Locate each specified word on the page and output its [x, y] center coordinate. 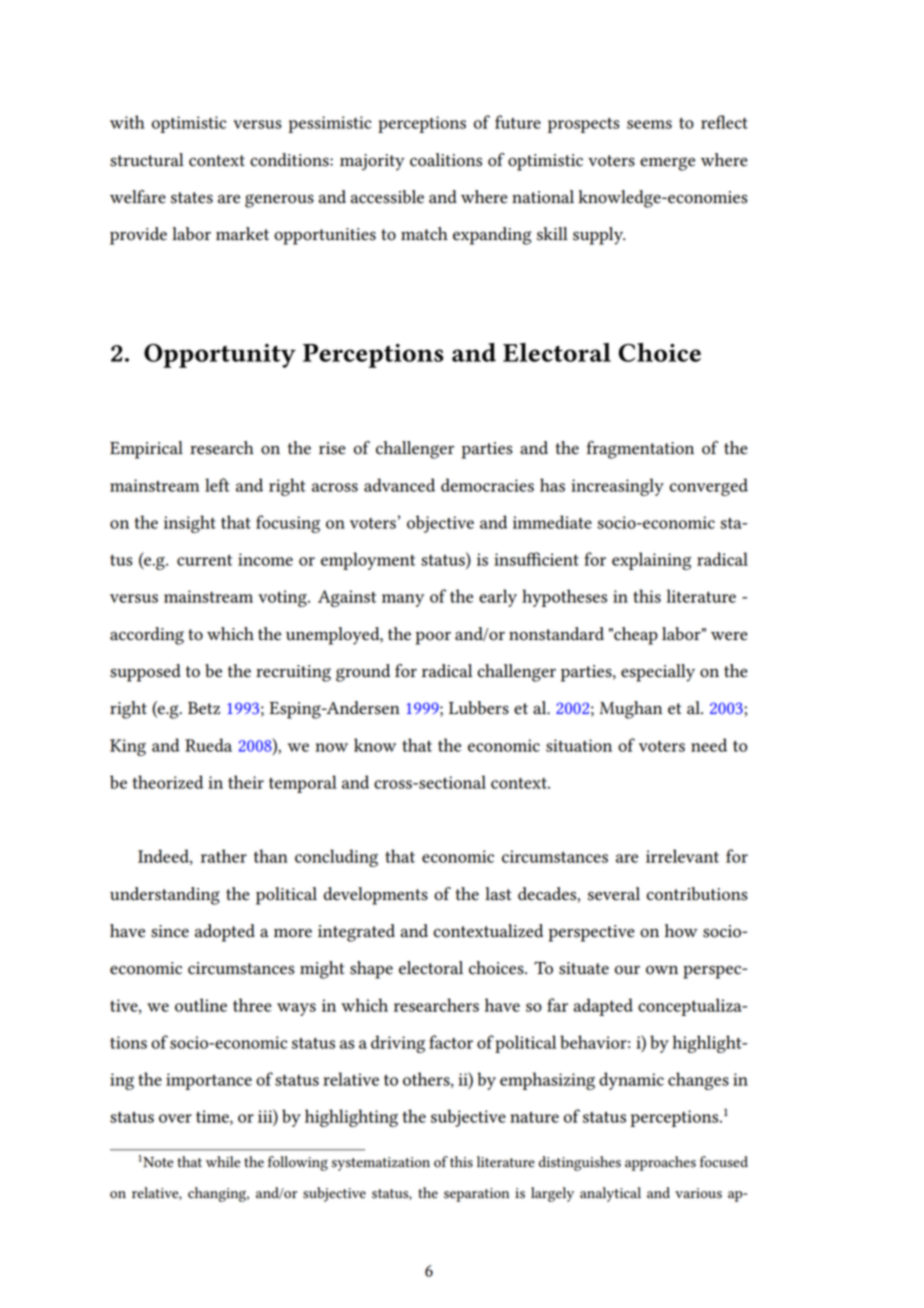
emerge [667, 164]
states [192, 198]
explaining [651, 561]
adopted [225, 933]
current [204, 560]
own [662, 970]
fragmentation [640, 450]
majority [372, 162]
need [709, 745]
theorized [168, 782]
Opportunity [220, 356]
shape [371, 970]
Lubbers [479, 708]
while [223, 1162]
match [424, 234]
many [403, 600]
